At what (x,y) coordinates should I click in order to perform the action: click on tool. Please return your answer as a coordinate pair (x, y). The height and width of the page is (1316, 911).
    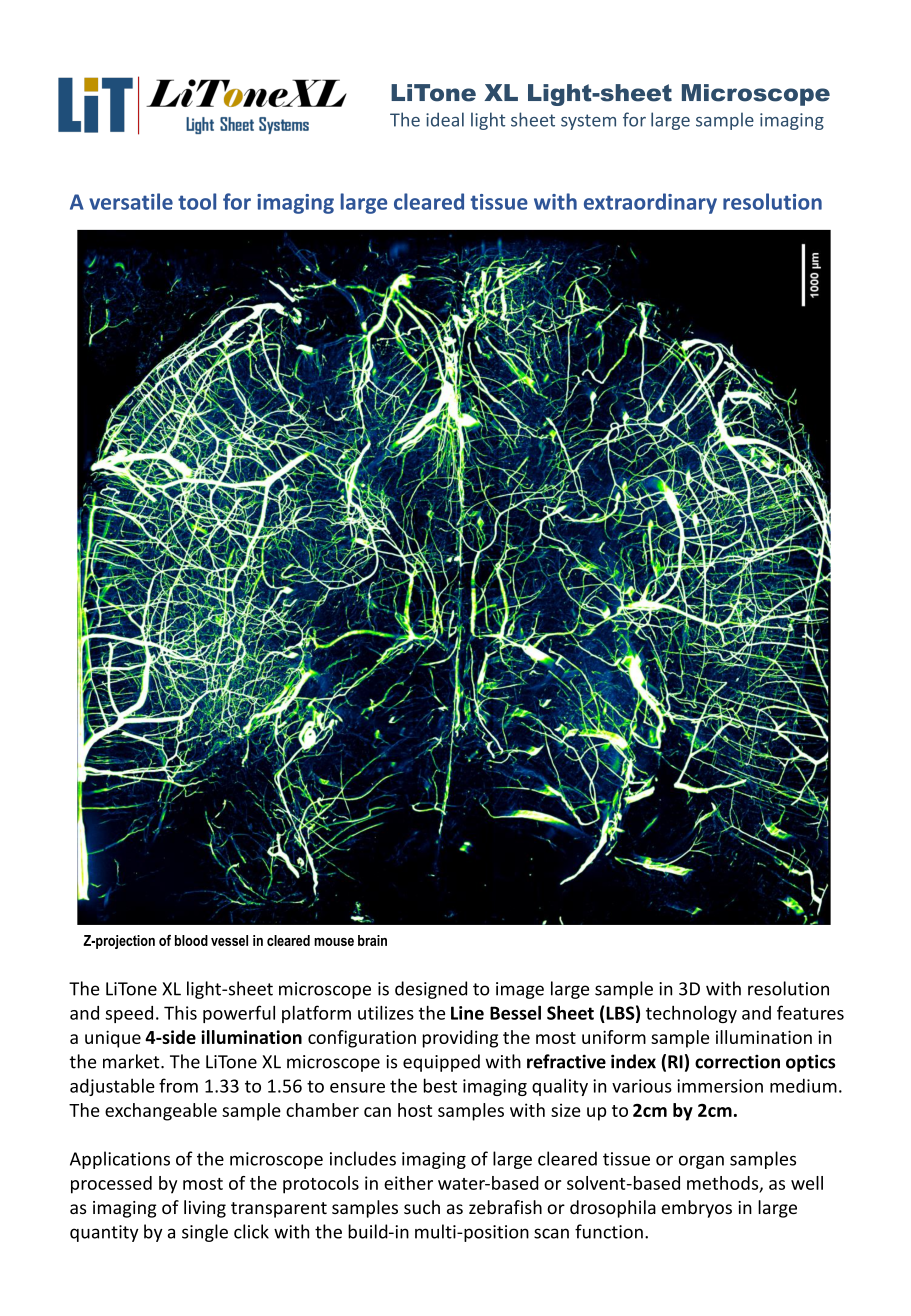
    Looking at the image, I should click on (197, 201).
